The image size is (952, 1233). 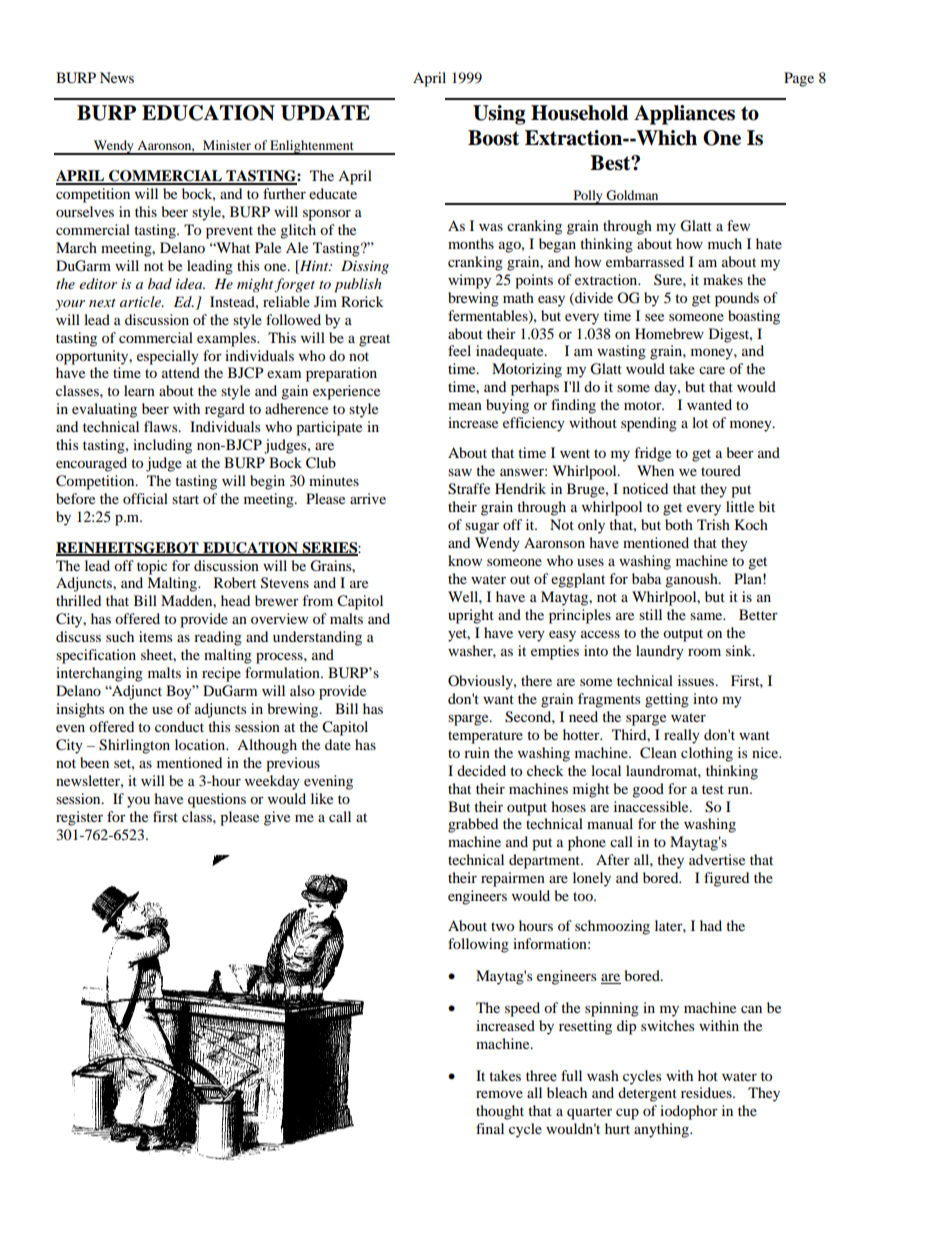 I want to click on Minister, so click(x=227, y=145).
